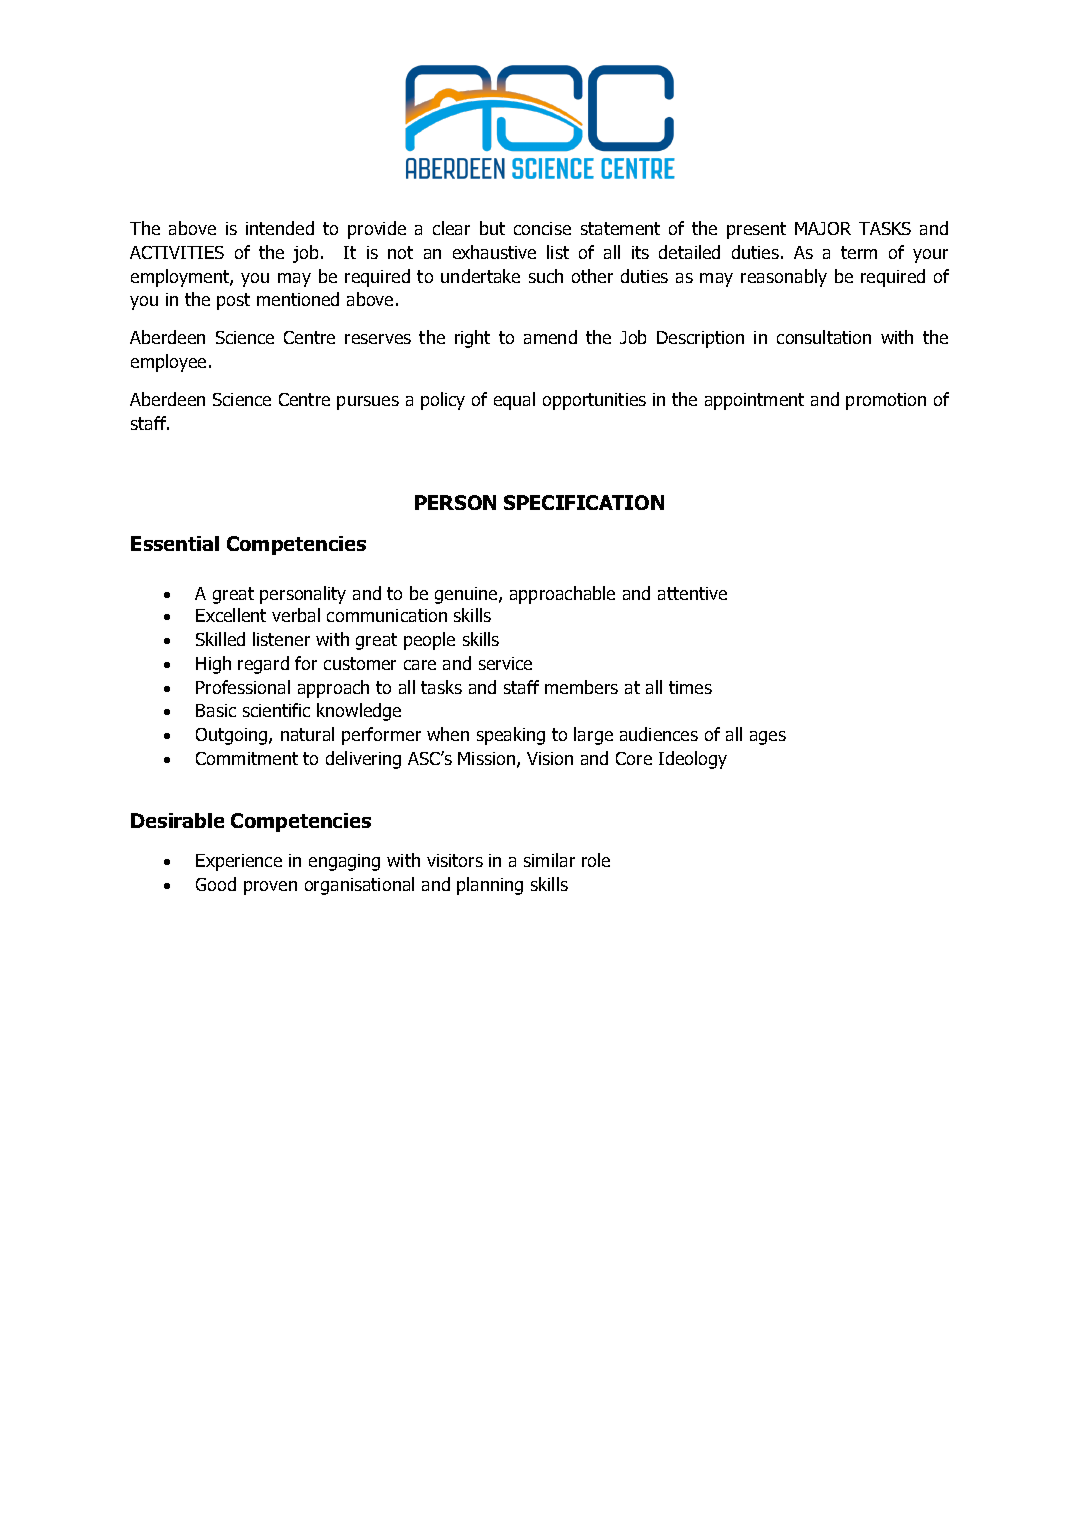 Image resolution: width=1080 pixels, height=1528 pixels. I want to click on equal, so click(514, 401).
